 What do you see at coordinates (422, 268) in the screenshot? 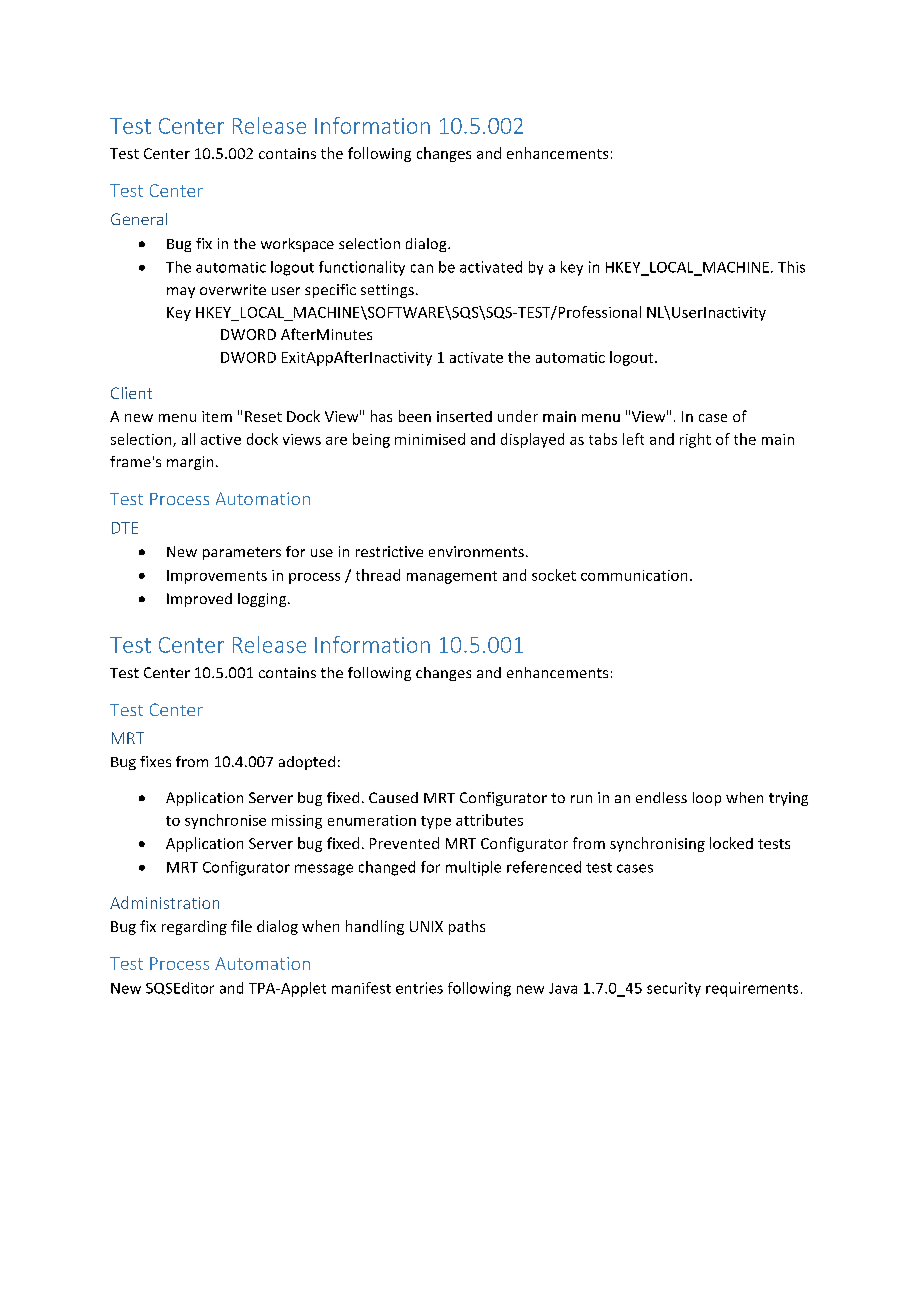
I see `can` at bounding box center [422, 268].
